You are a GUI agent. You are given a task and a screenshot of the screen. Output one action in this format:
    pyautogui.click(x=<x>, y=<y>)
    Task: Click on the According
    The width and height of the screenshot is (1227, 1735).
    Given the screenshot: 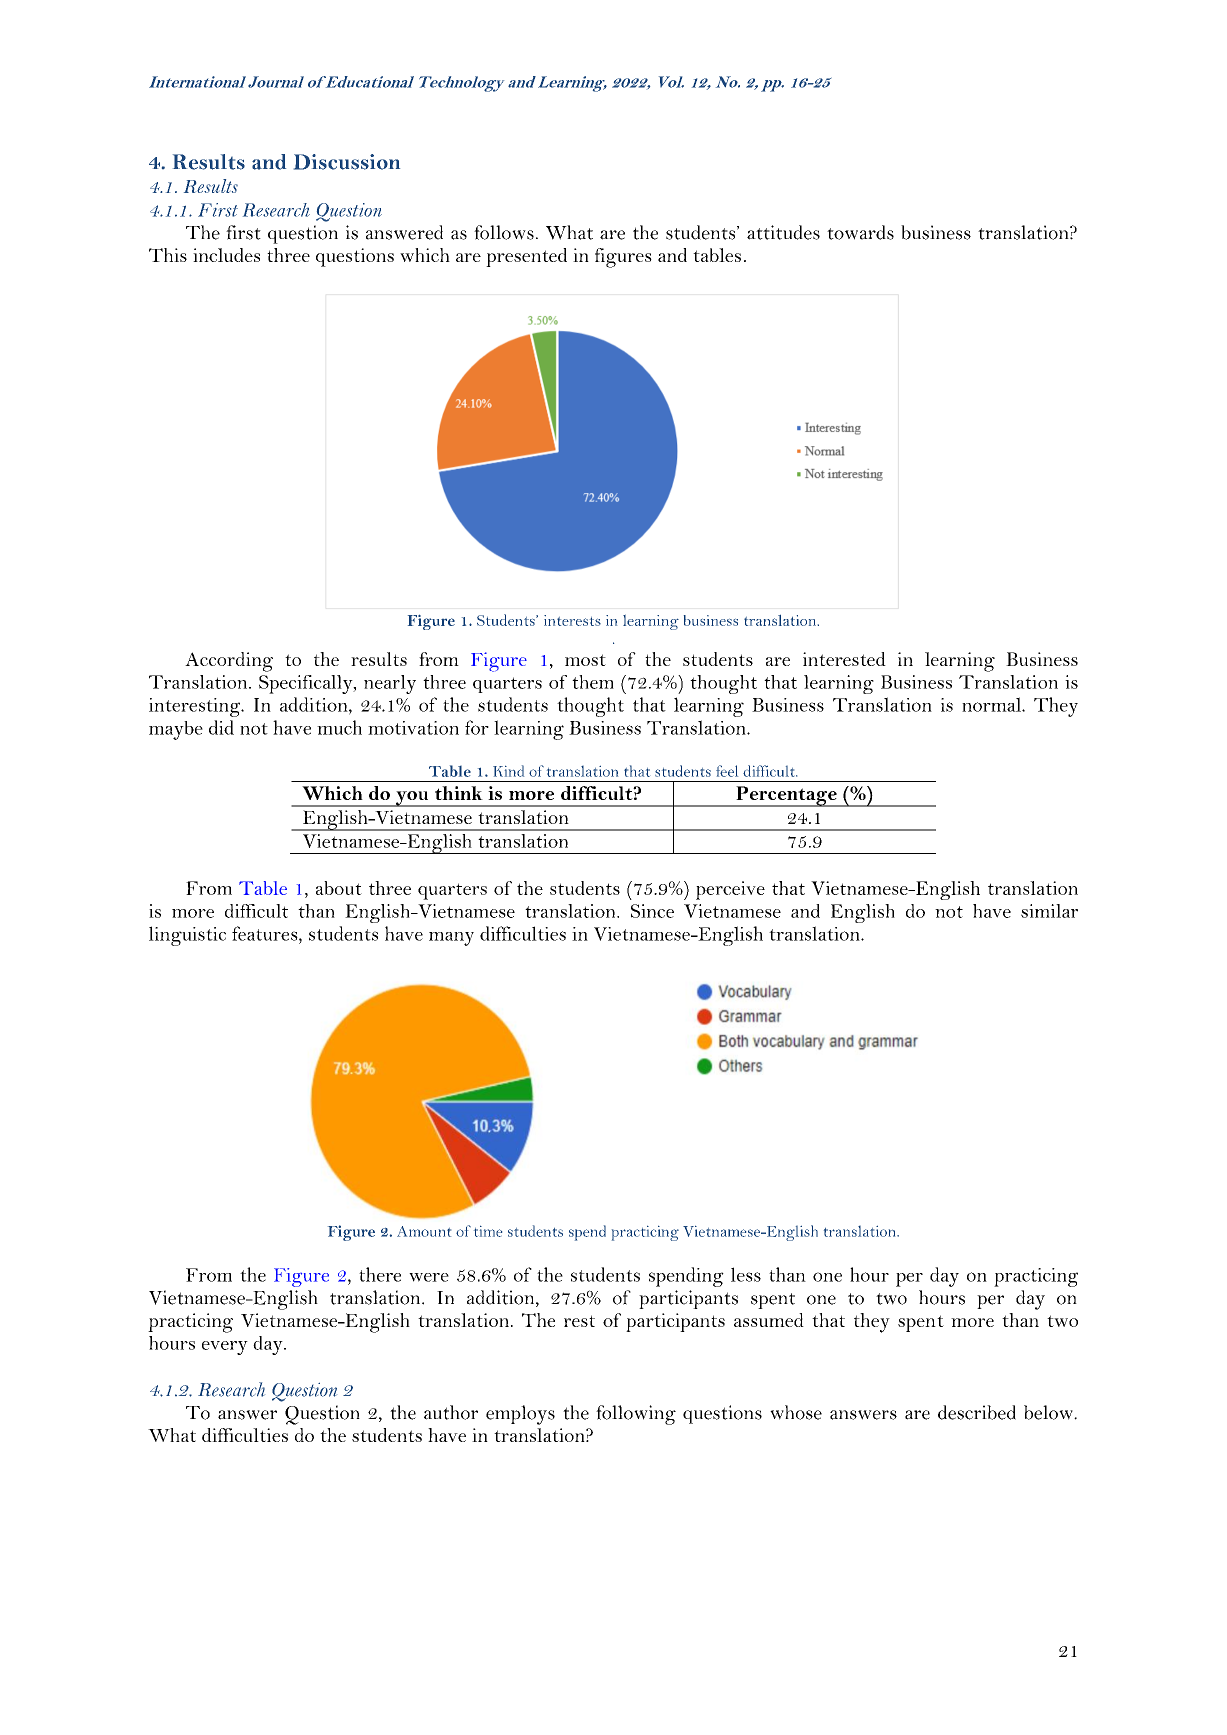 What is the action you would take?
    pyautogui.click(x=229, y=662)
